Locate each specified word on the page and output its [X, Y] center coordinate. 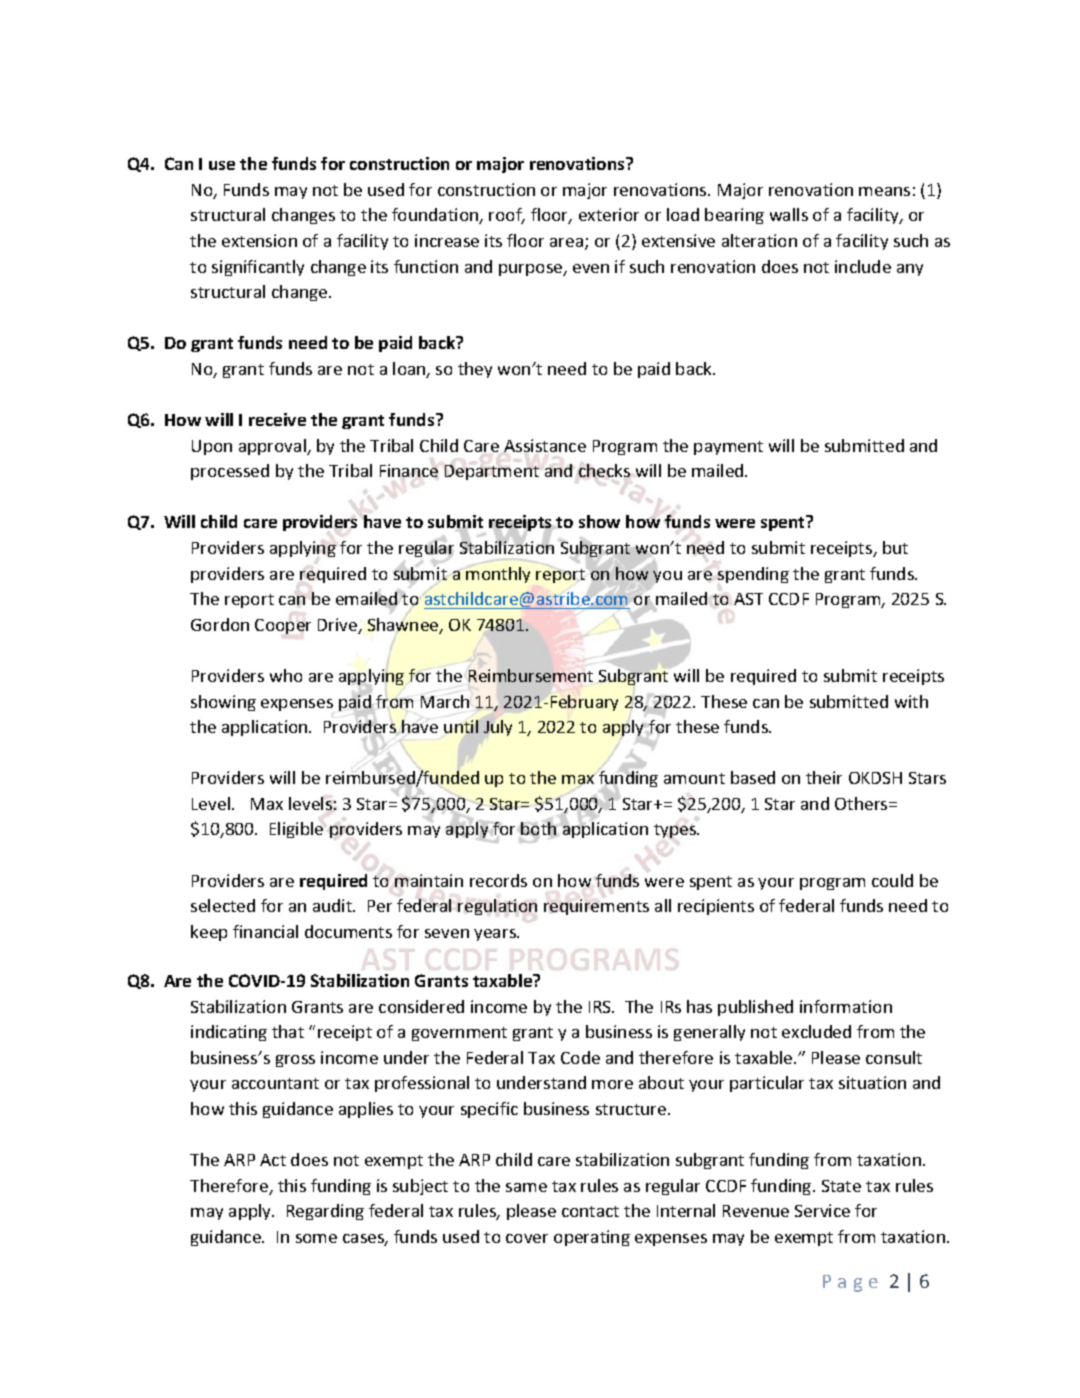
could [892, 880]
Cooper [283, 626]
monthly [498, 575]
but [895, 547]
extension [259, 240]
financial [265, 931]
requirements [596, 907]
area [568, 244]
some [316, 1238]
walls [789, 214]
